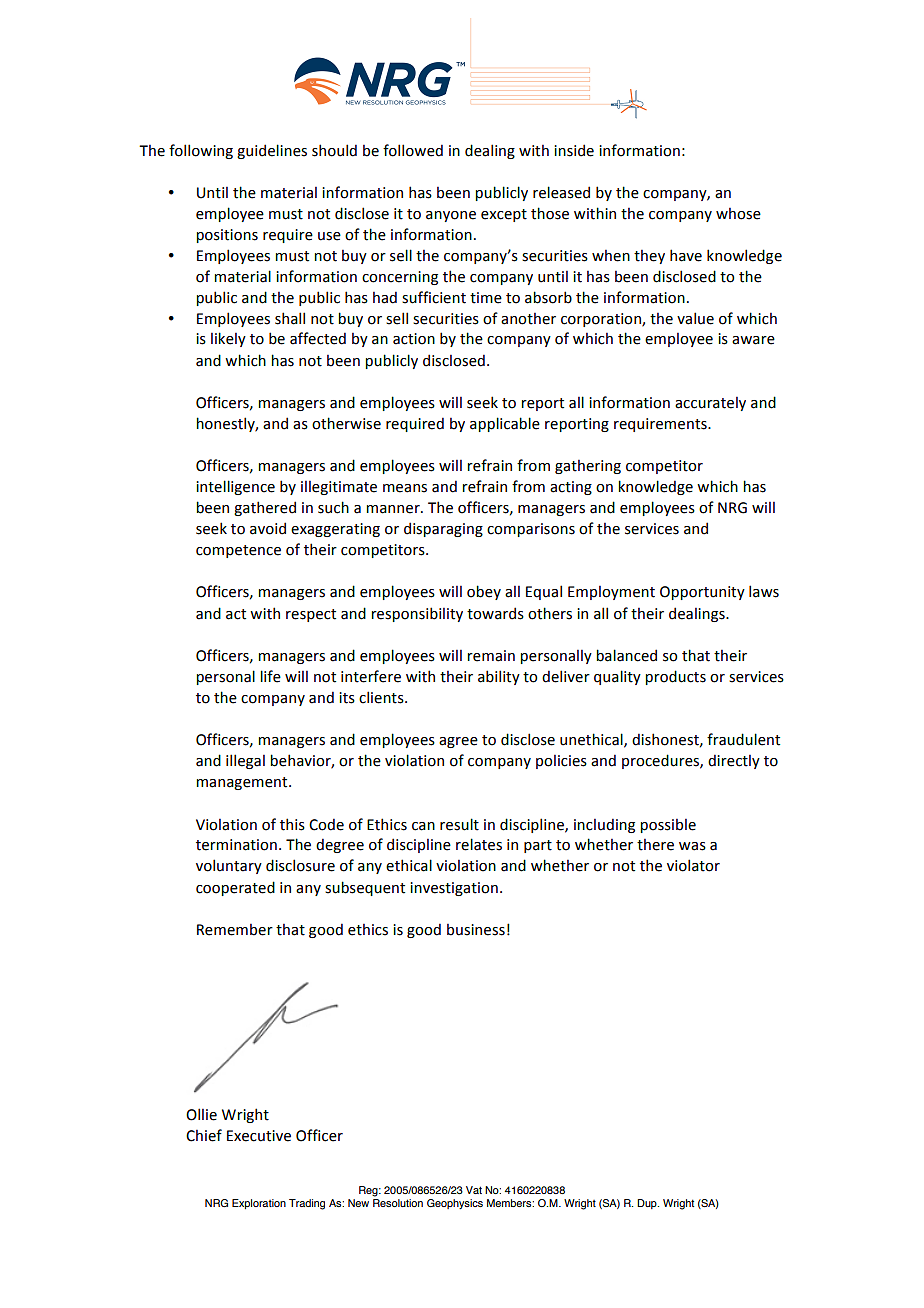  Describe the element at coordinates (474, 1190) in the screenshot. I see `Vat` at that location.
